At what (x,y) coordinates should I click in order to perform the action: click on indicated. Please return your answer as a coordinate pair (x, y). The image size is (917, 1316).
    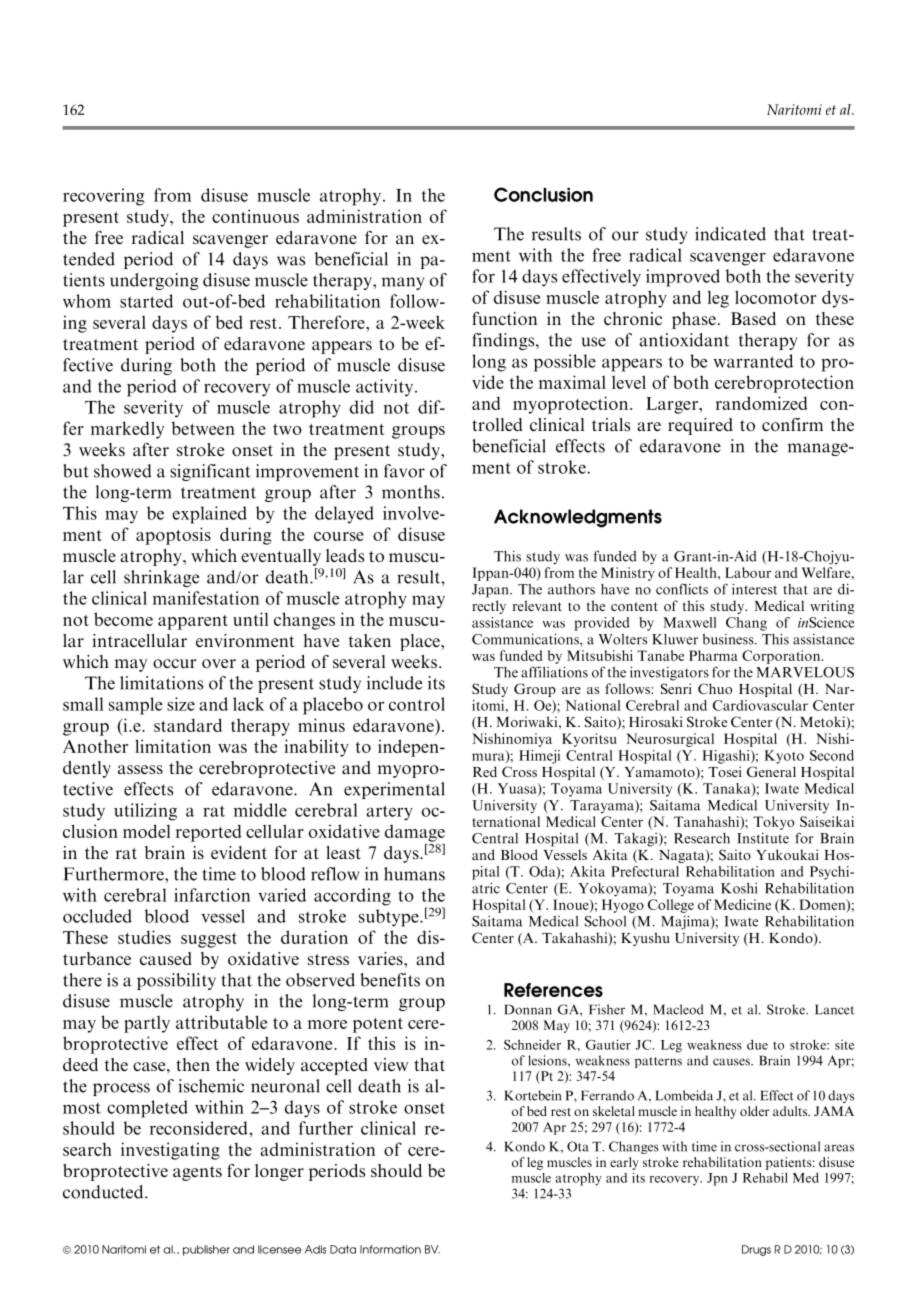
    Looking at the image, I should click on (730, 234).
